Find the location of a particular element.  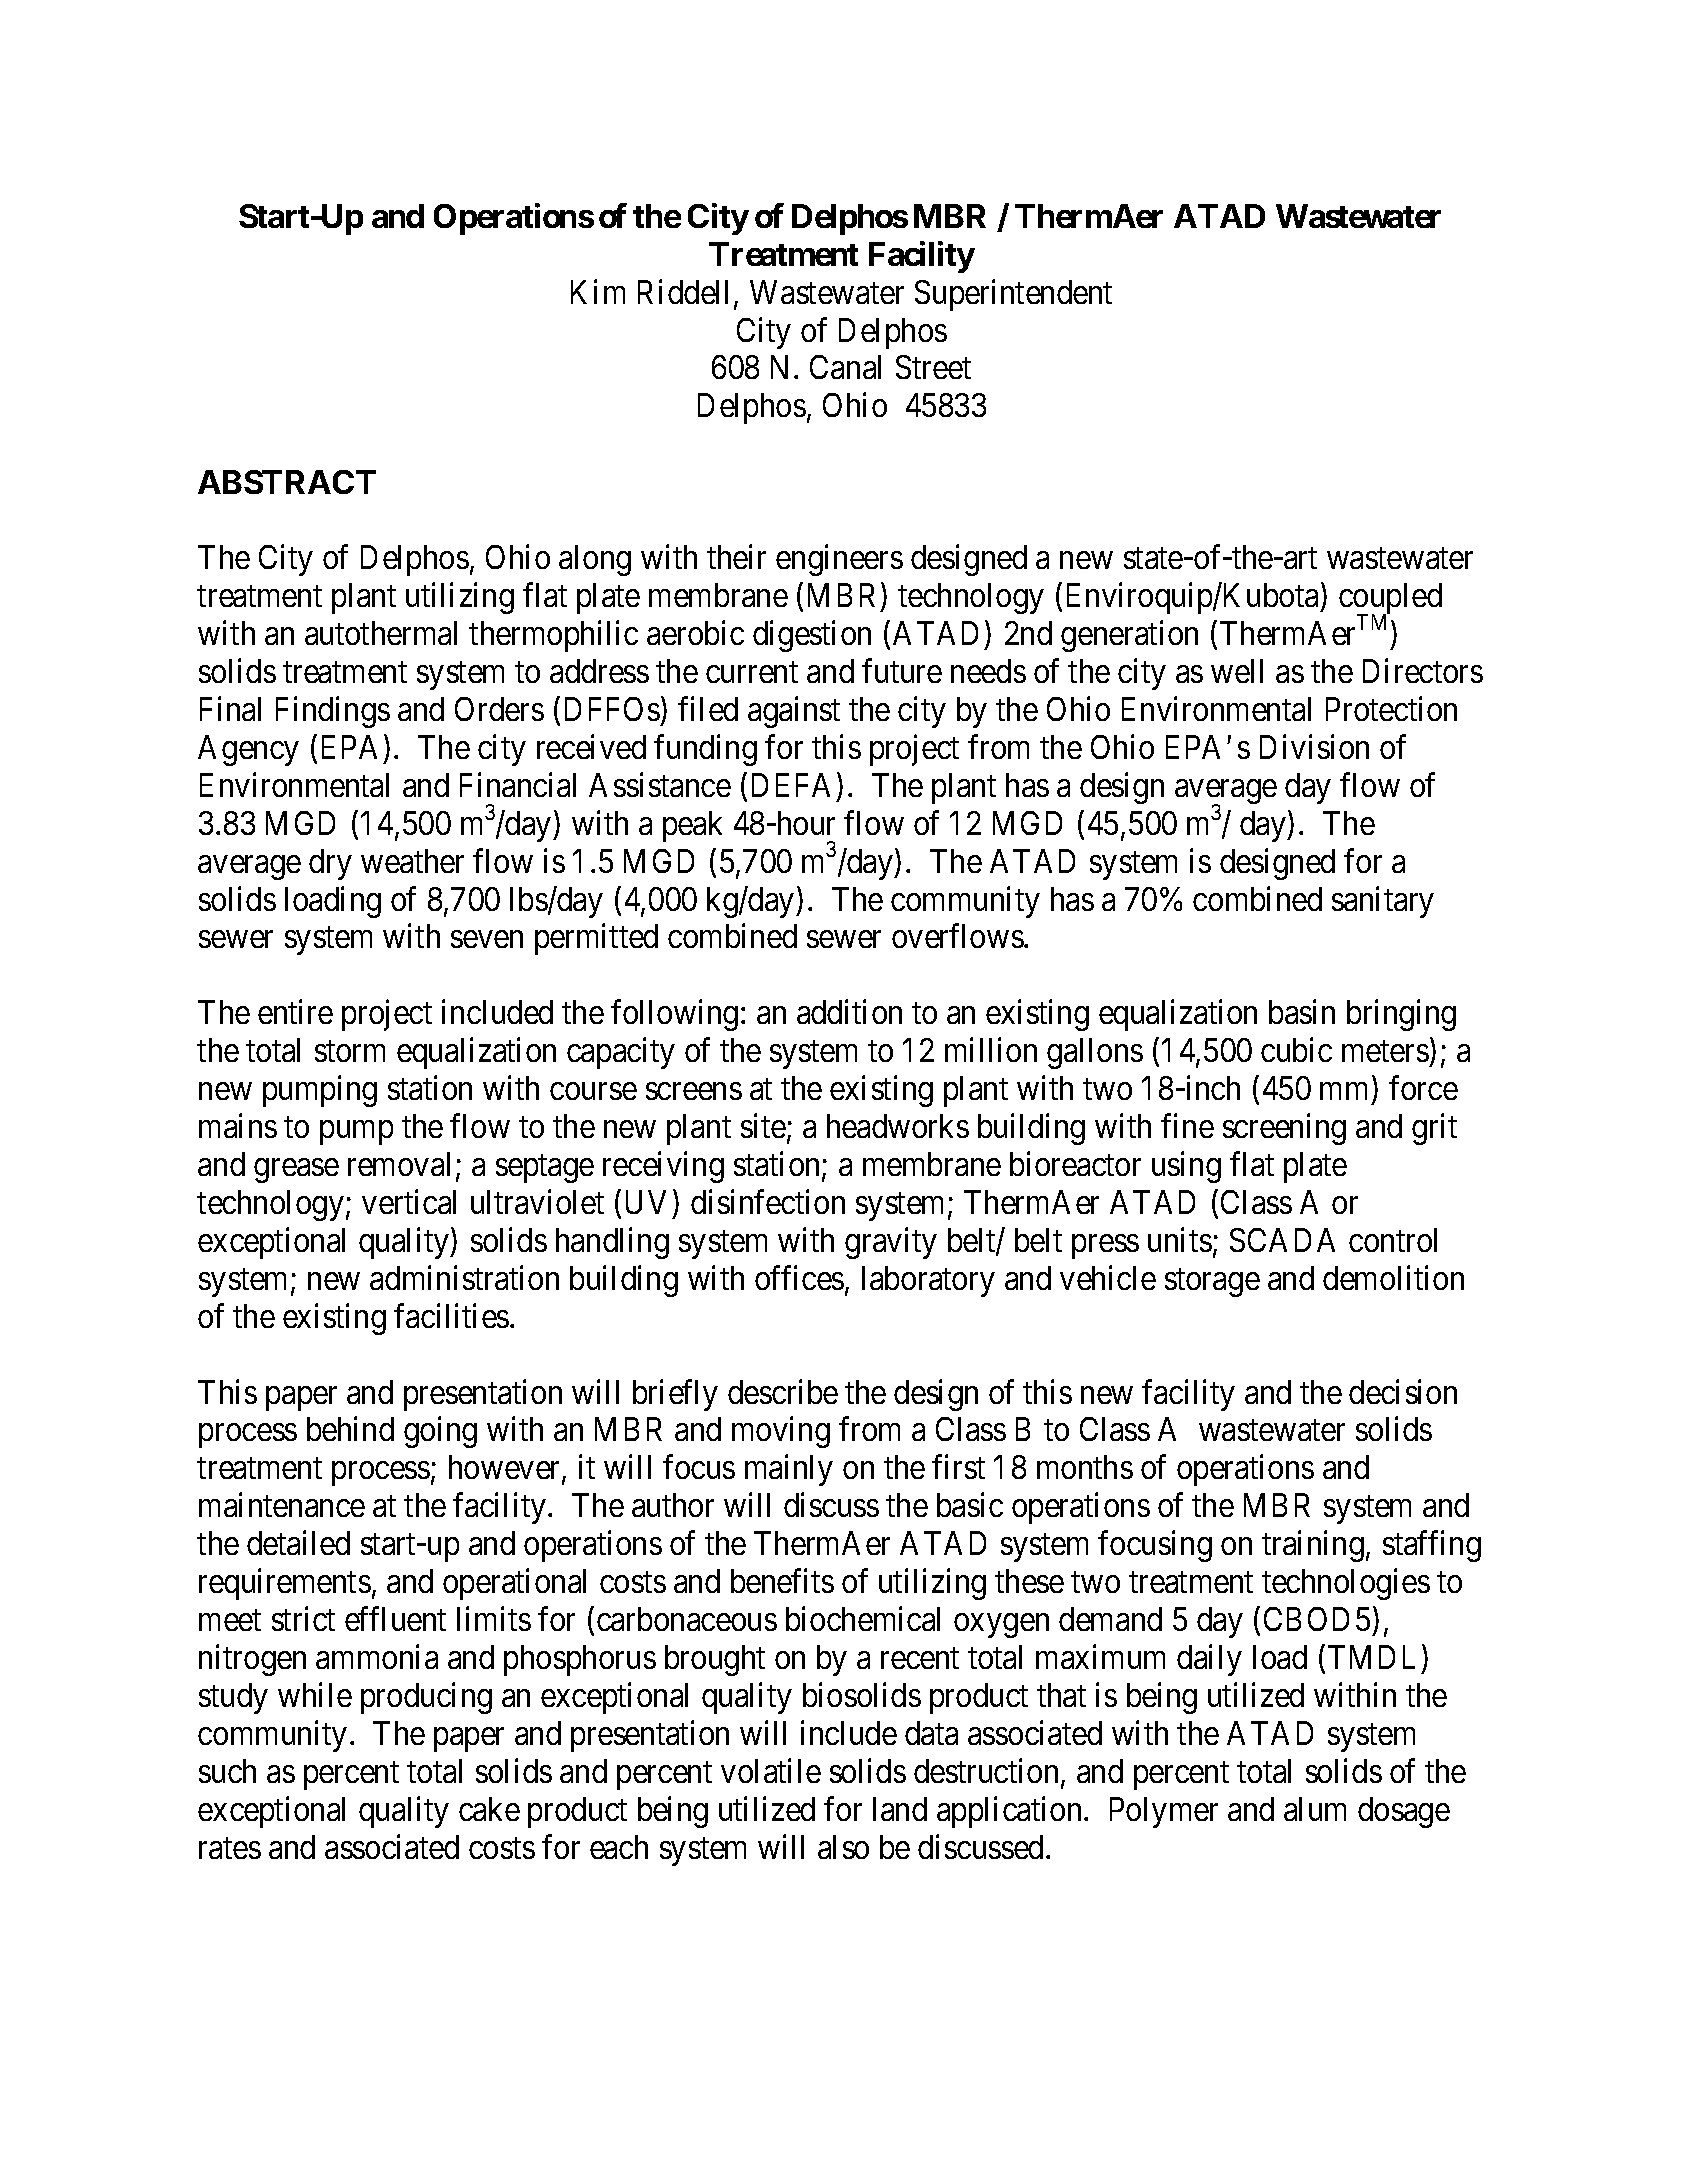

cake is located at coordinates (489, 1809).
